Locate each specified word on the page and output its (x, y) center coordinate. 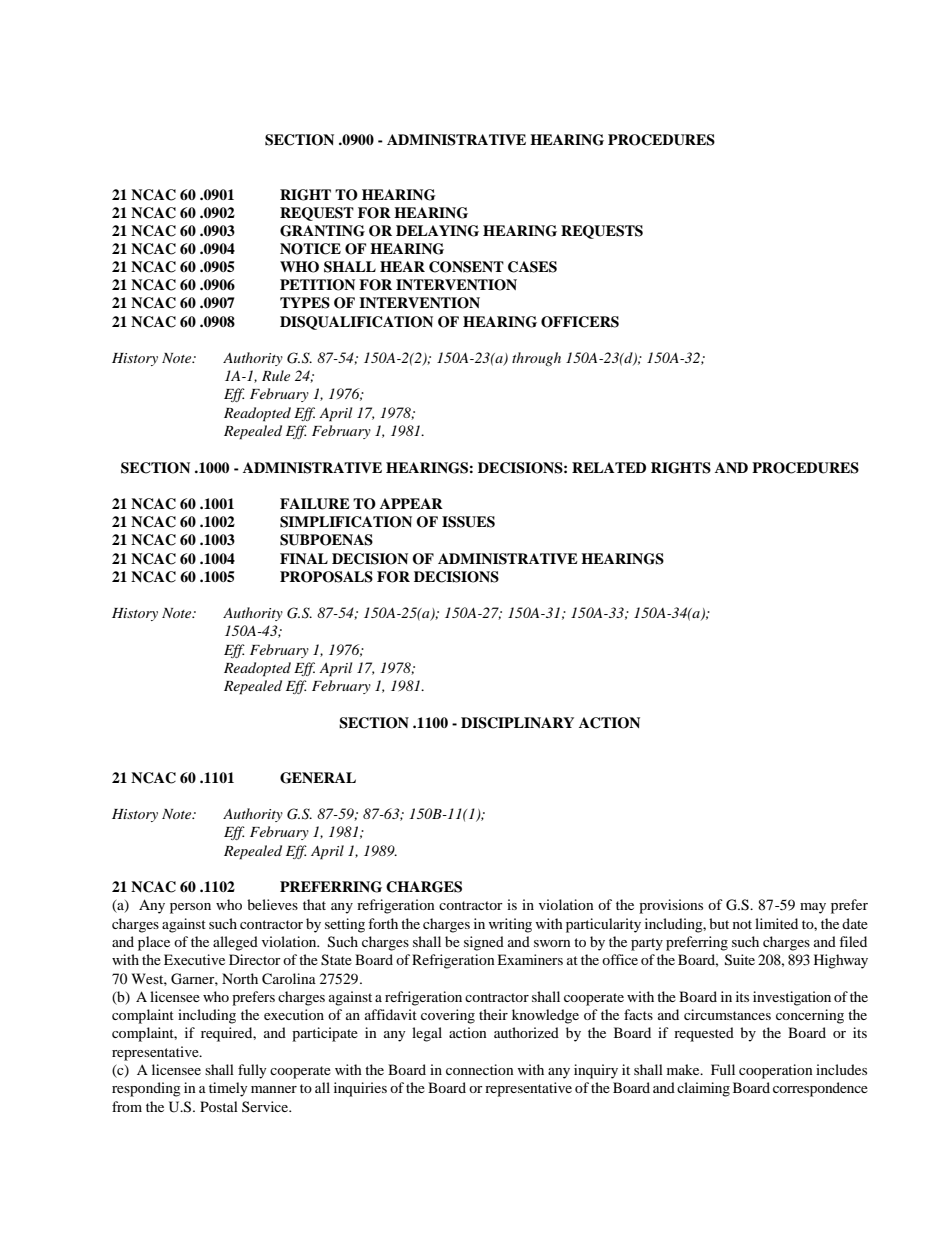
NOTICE (310, 249)
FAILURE (315, 504)
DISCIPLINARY (517, 723)
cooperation (776, 1071)
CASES (532, 267)
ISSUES (468, 522)
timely (228, 1089)
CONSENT (466, 267)
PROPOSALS (326, 577)
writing (510, 925)
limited (776, 923)
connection (480, 1069)
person (190, 908)
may (813, 908)
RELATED (609, 467)
